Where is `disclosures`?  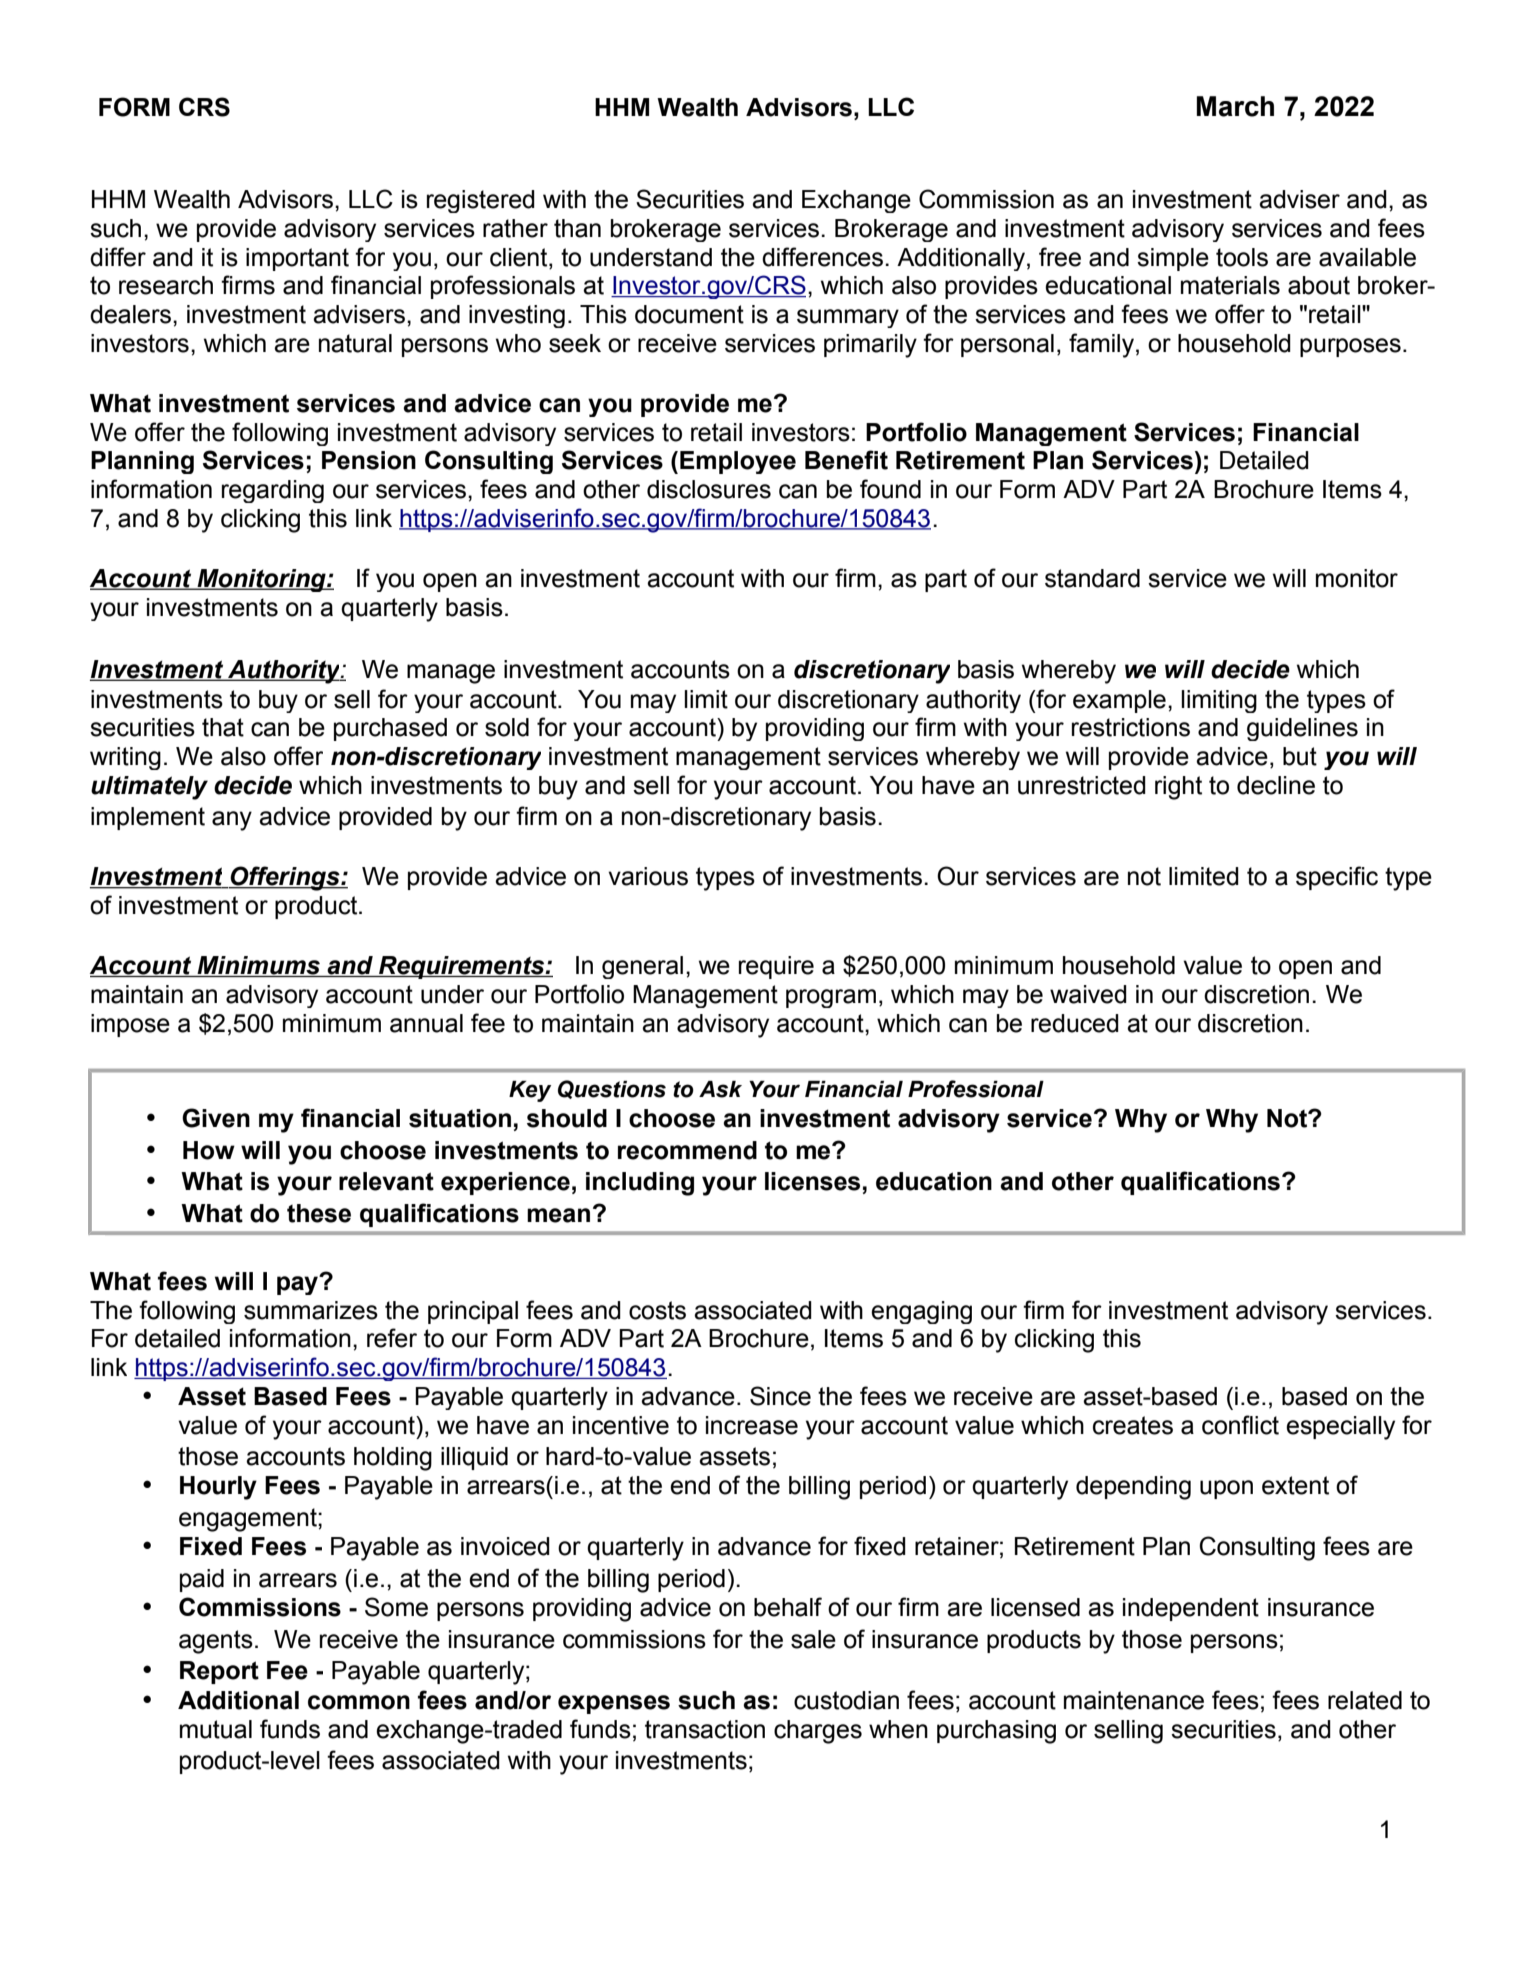
disclosures is located at coordinates (709, 489).
